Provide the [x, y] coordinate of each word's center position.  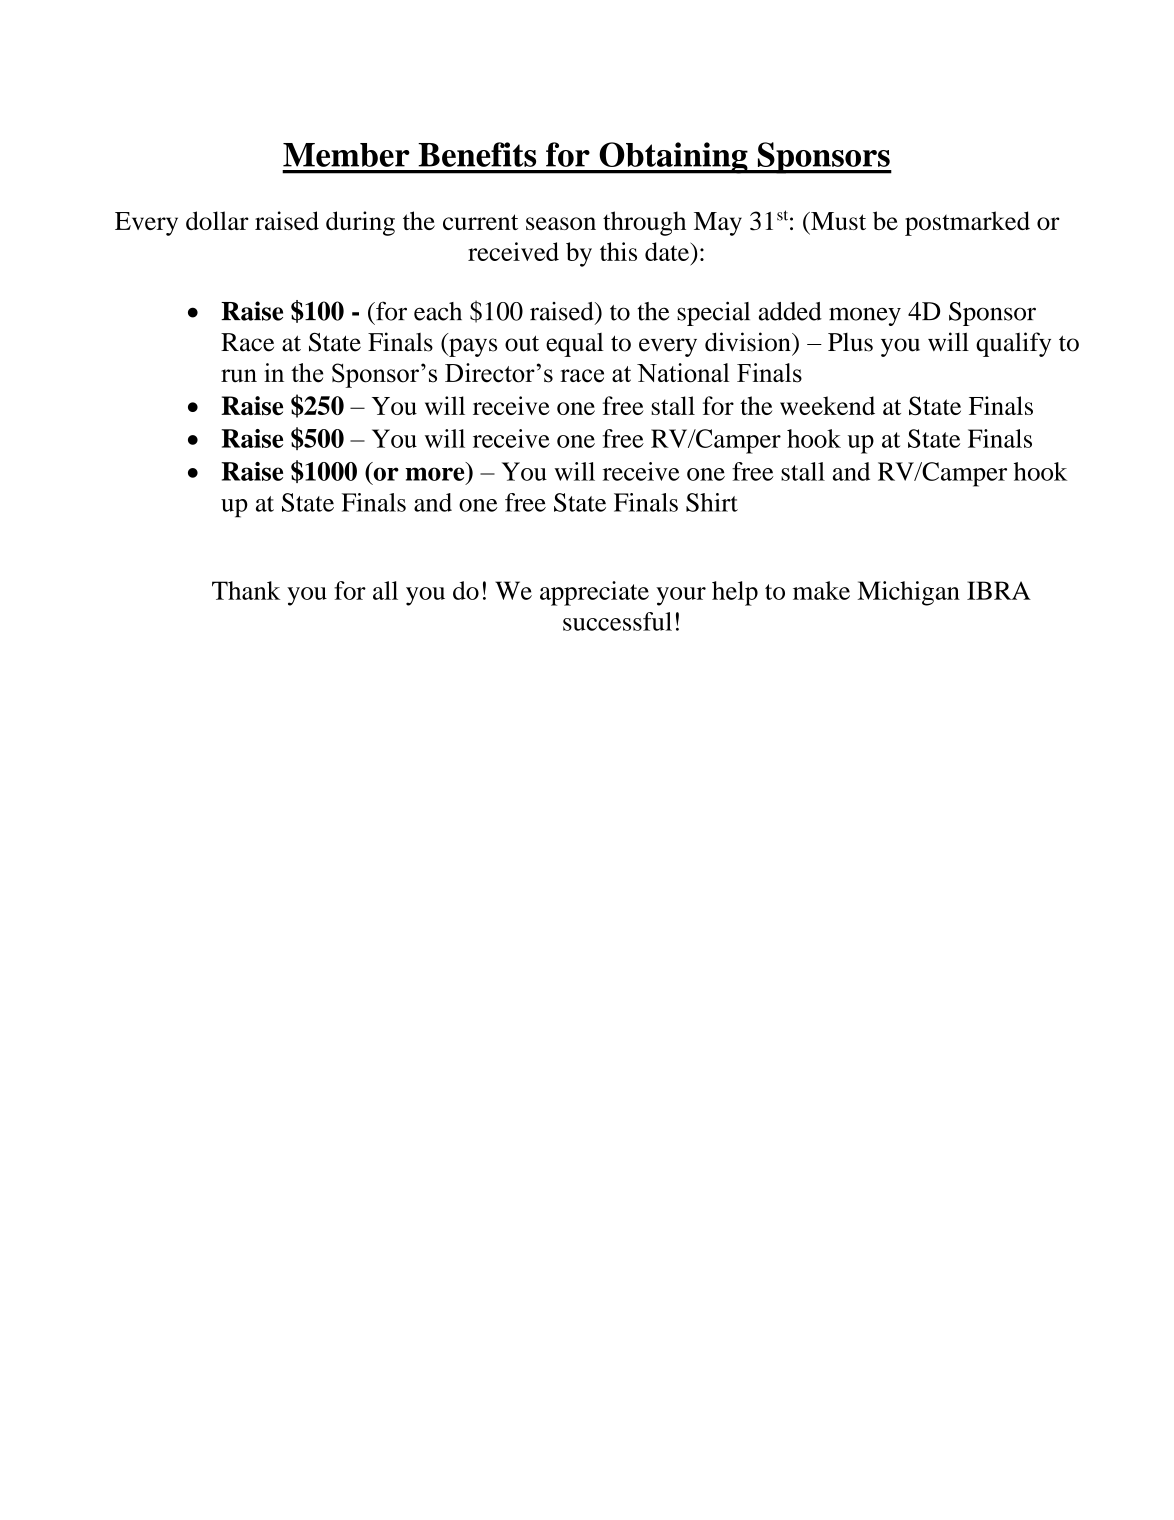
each [438, 311]
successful [617, 621]
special [713, 313]
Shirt [712, 502]
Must [837, 221]
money [865, 316]
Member [346, 155]
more [434, 474]
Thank [246, 590]
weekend [827, 405]
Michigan [909, 593]
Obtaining [673, 158]
